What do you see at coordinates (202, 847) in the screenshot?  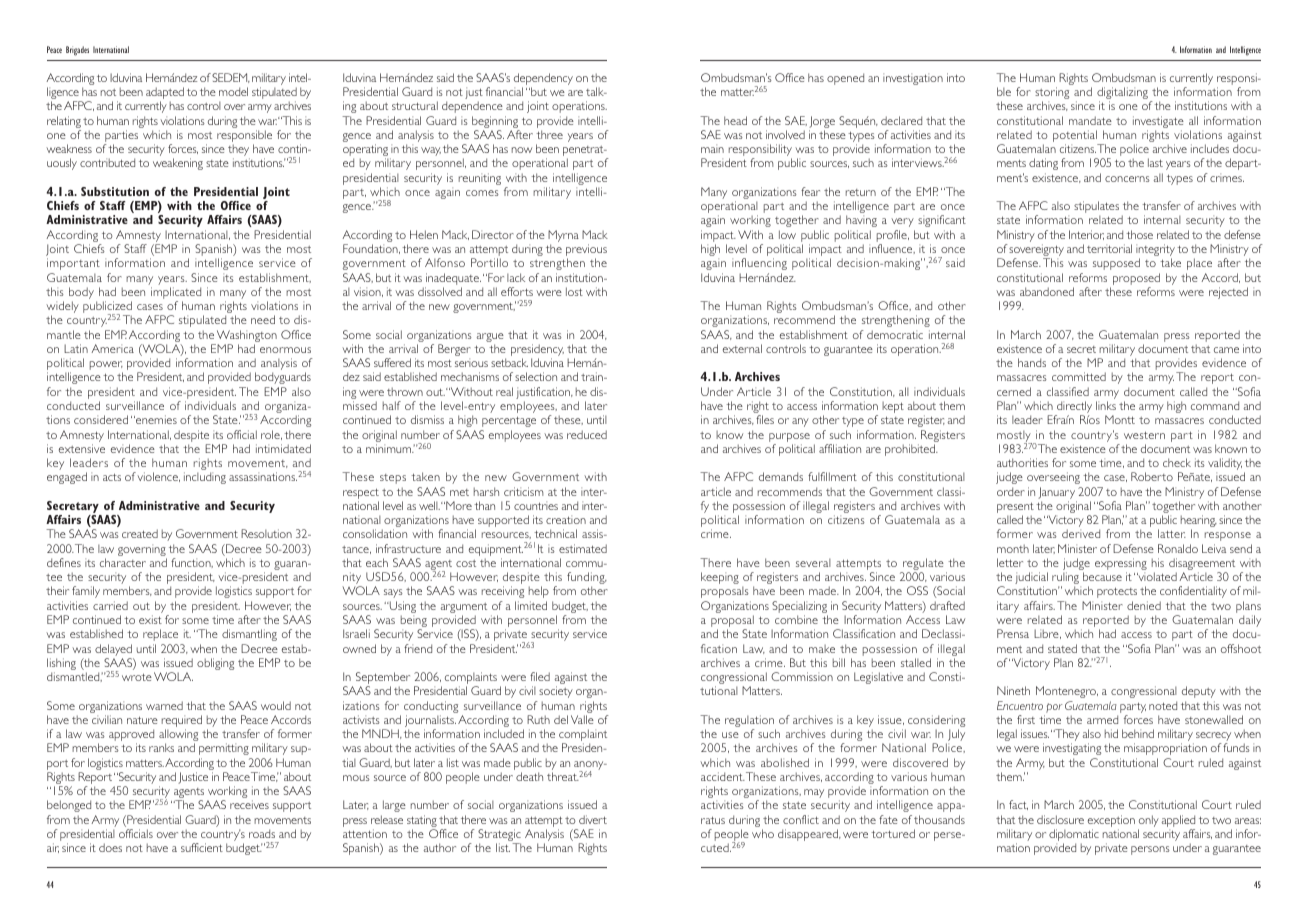 I see `sufficient` at bounding box center [202, 847].
